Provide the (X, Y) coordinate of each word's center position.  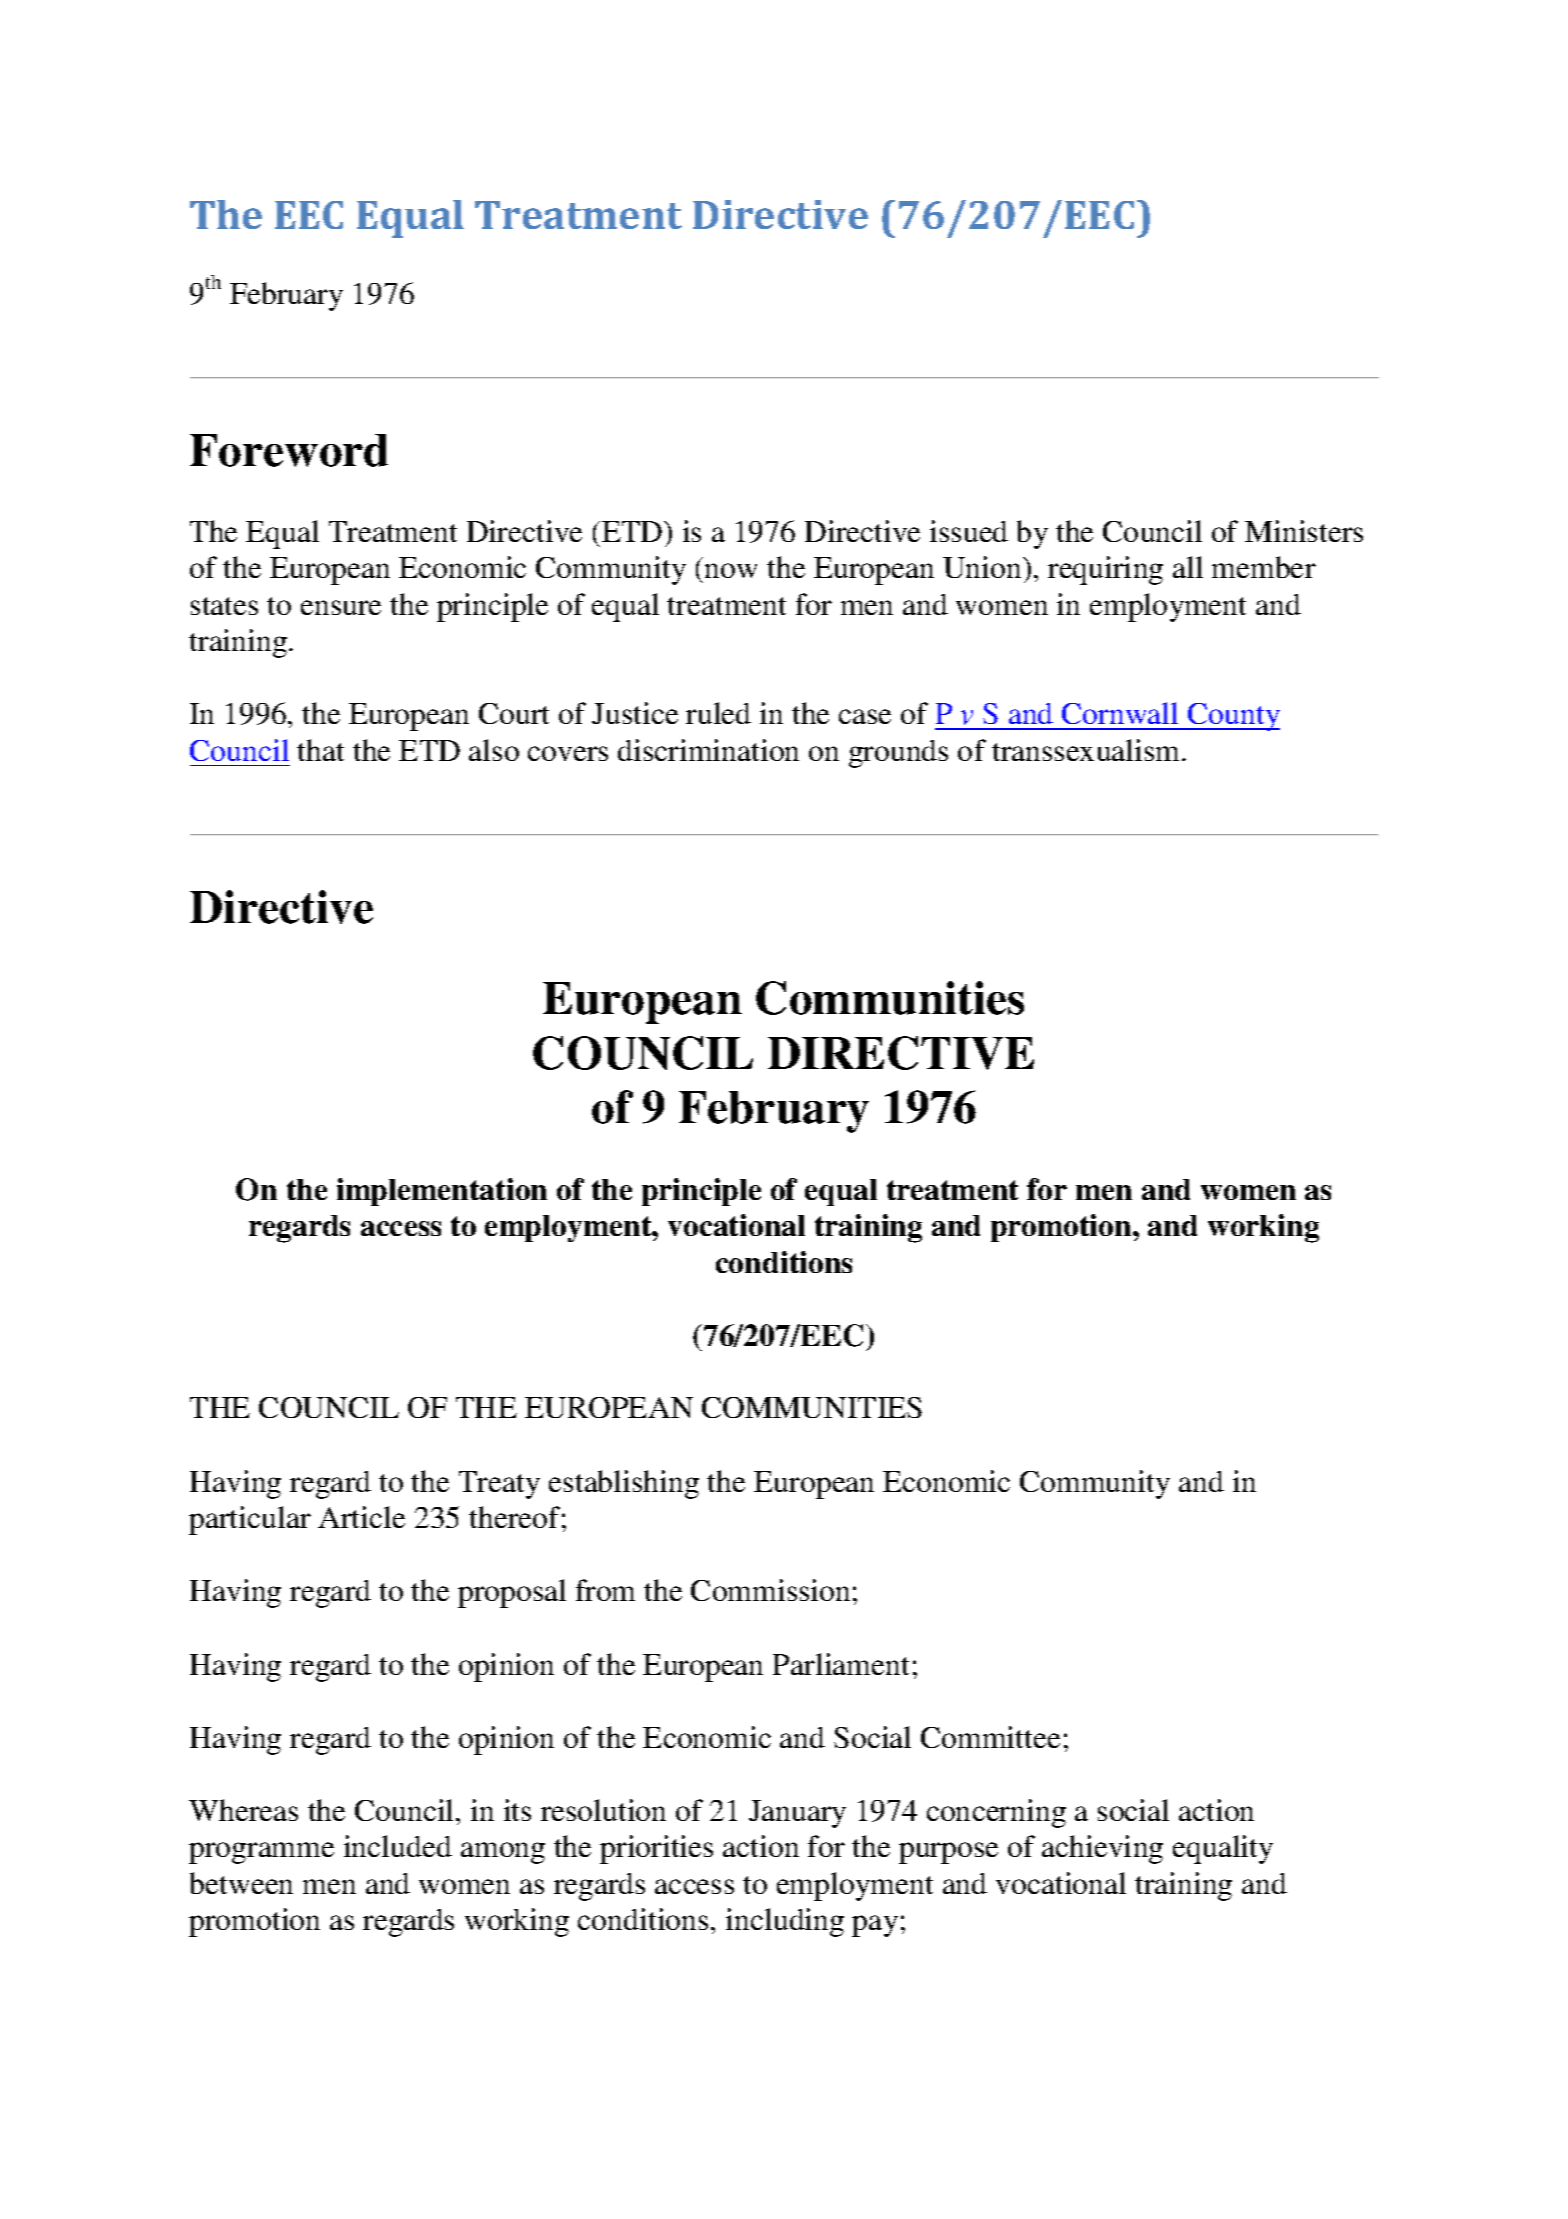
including (785, 1922)
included (398, 1846)
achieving (1102, 1849)
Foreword (289, 450)
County (1233, 717)
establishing (624, 1484)
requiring (1105, 570)
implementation (442, 1192)
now (731, 570)
